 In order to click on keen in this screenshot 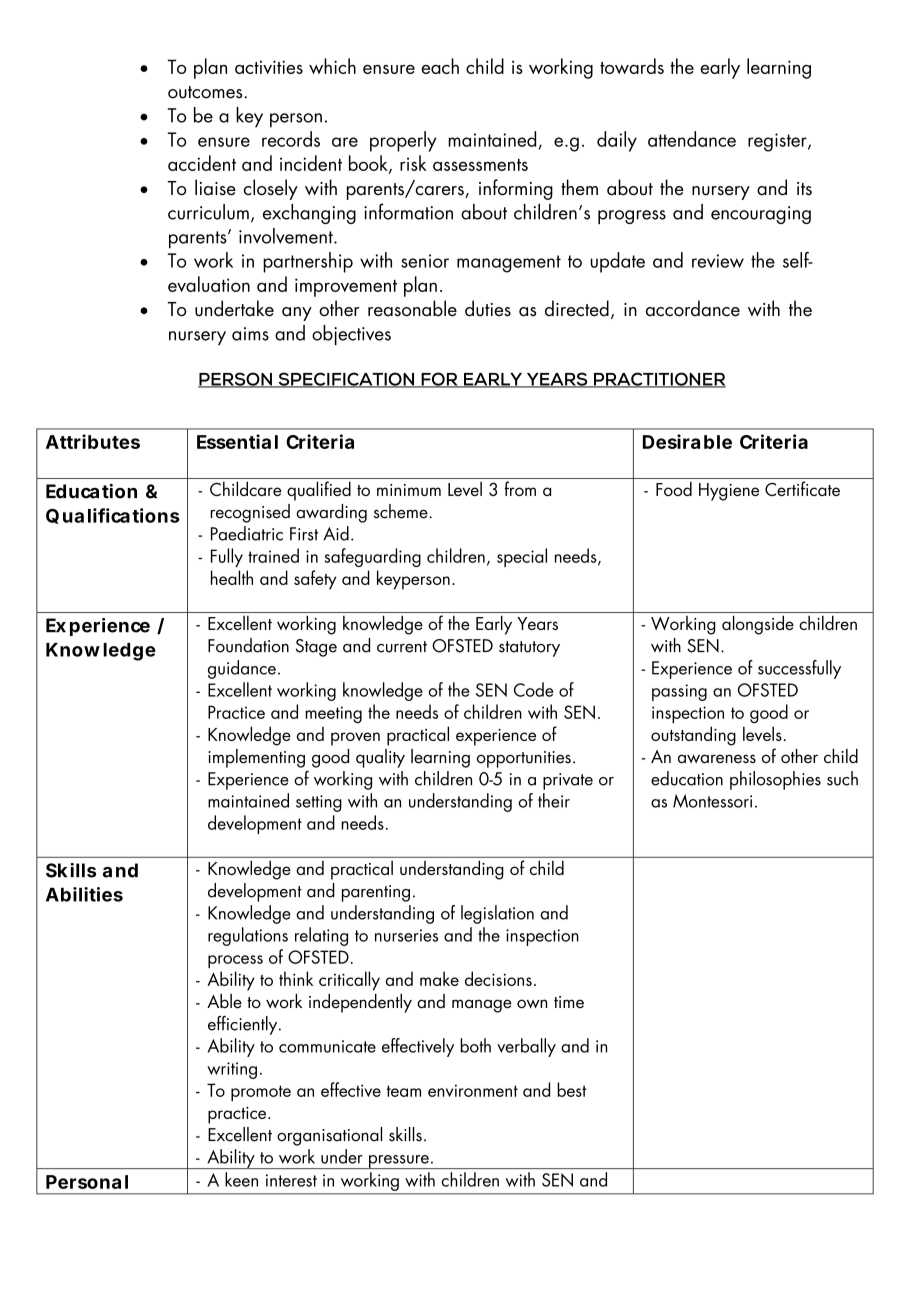, I will do `click(241, 1179)`.
